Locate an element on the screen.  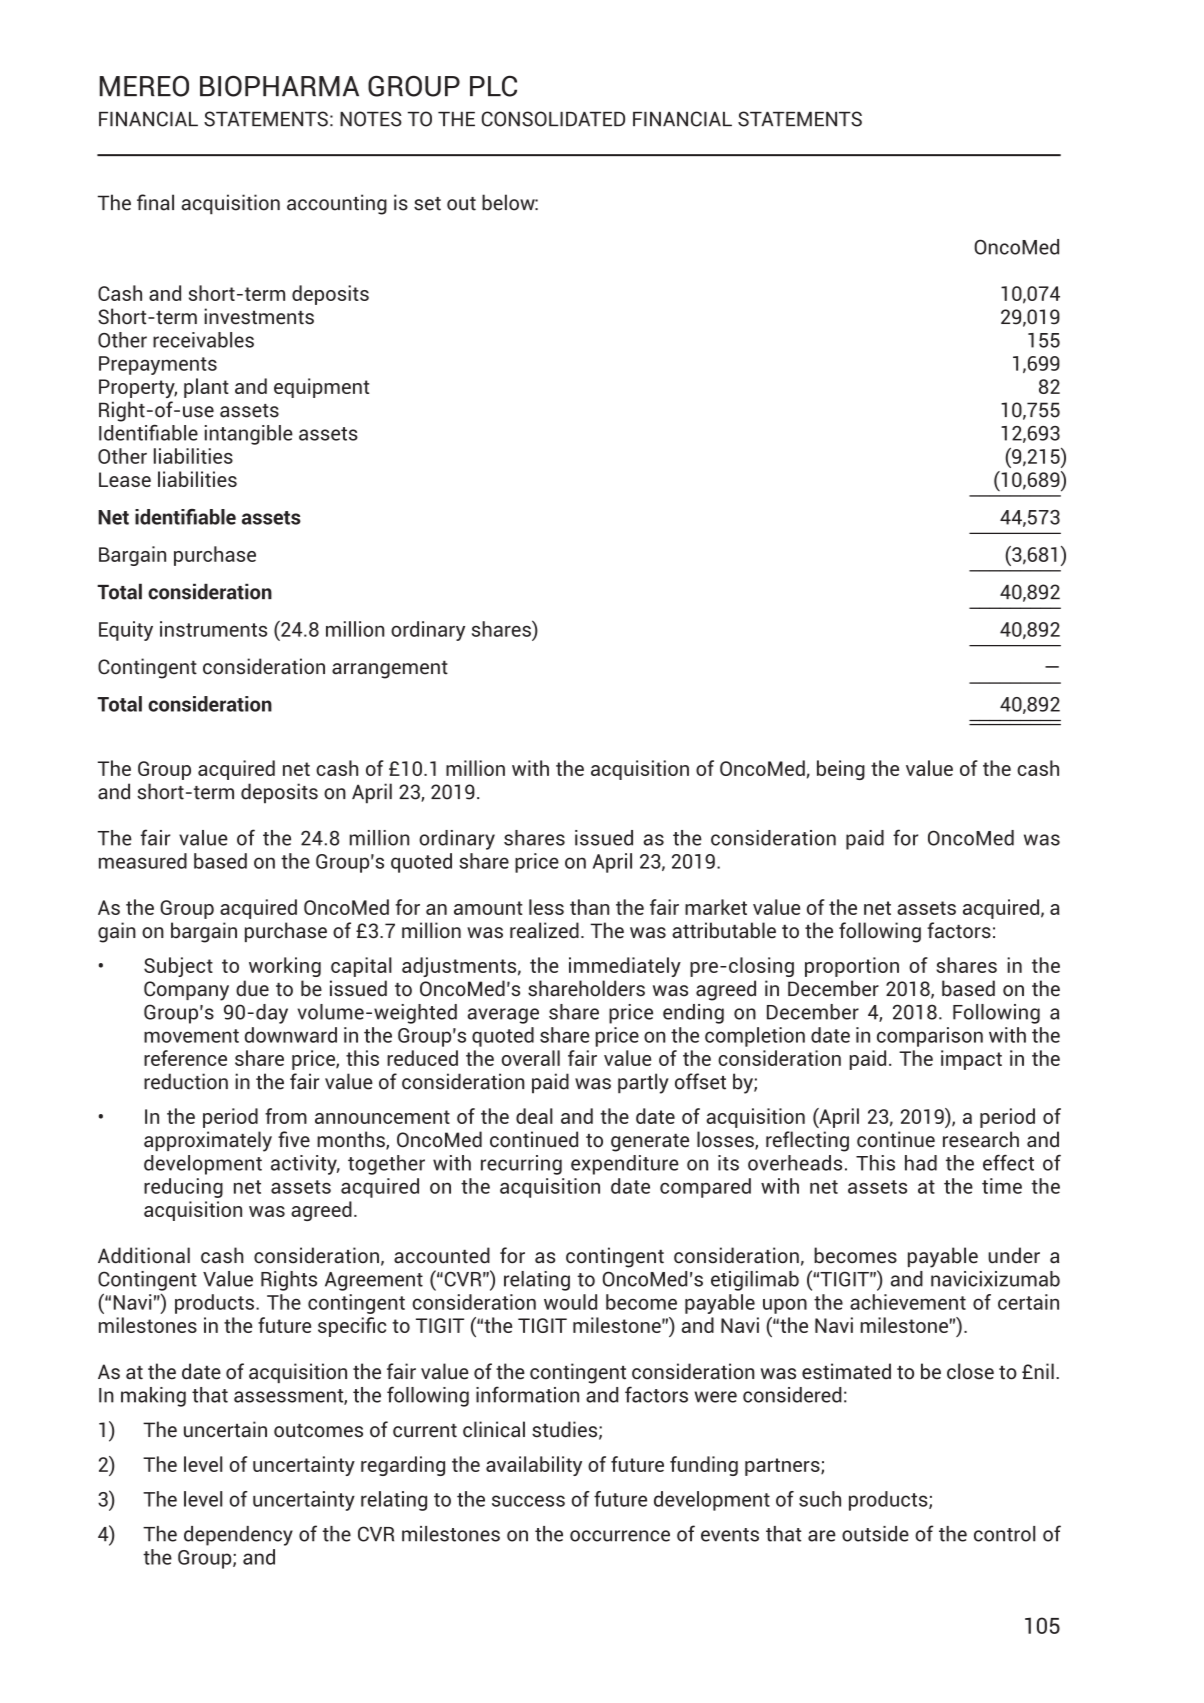
accounting is located at coordinates (337, 204).
